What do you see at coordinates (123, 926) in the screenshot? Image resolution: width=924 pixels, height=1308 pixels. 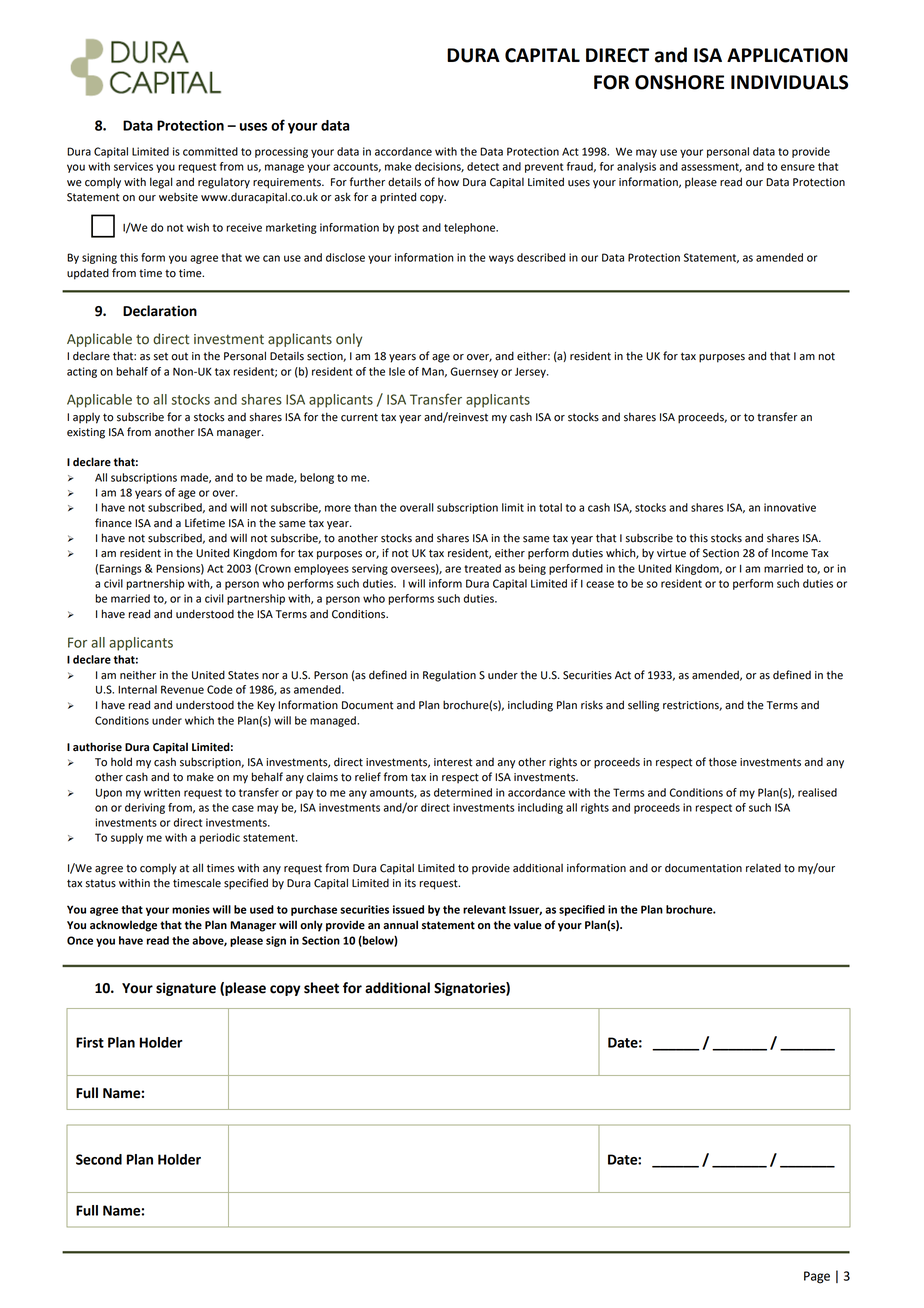 I see `acknowledge` at bounding box center [123, 926].
